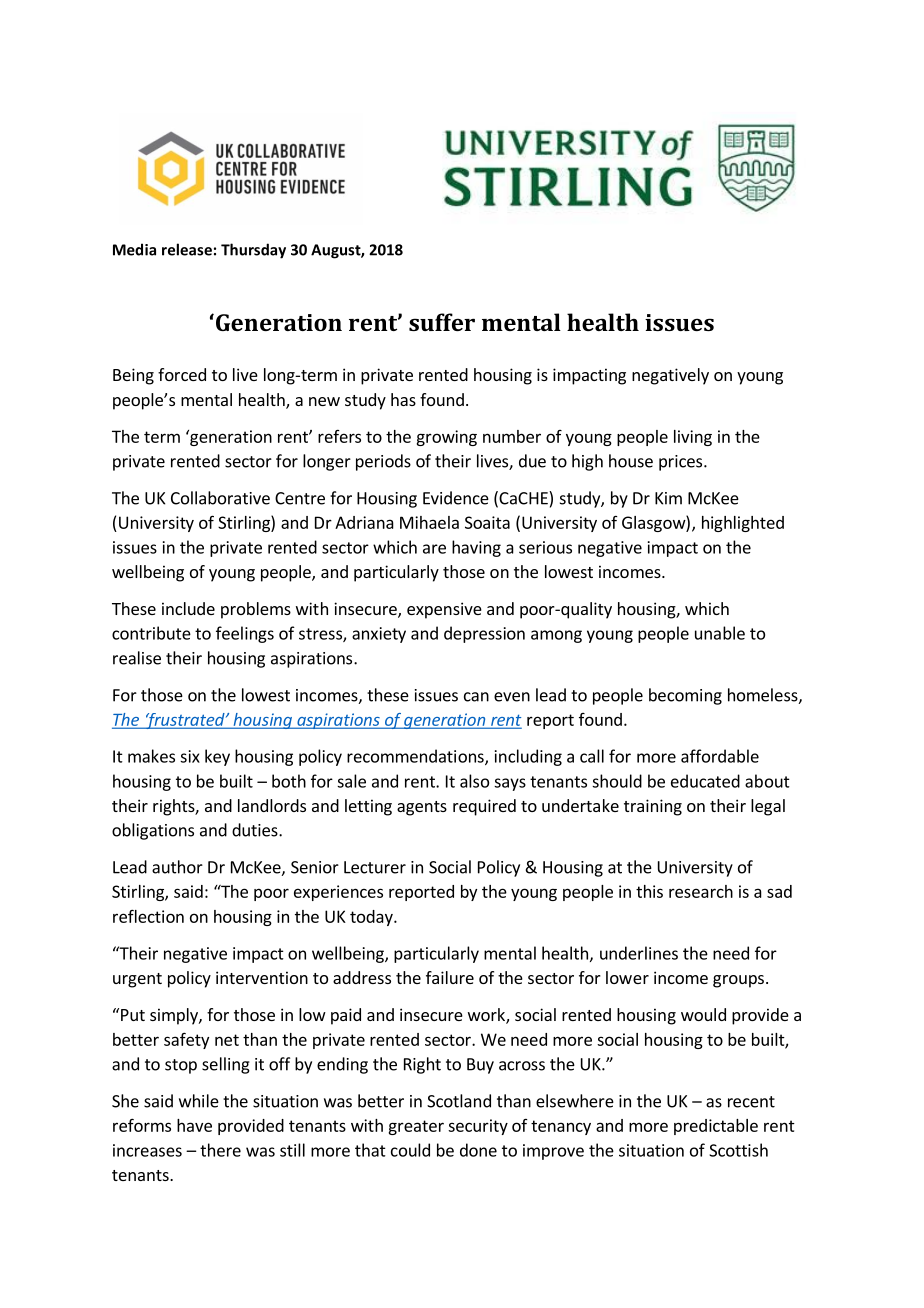  Describe the element at coordinates (478, 1127) in the screenshot. I see `security` at that location.
